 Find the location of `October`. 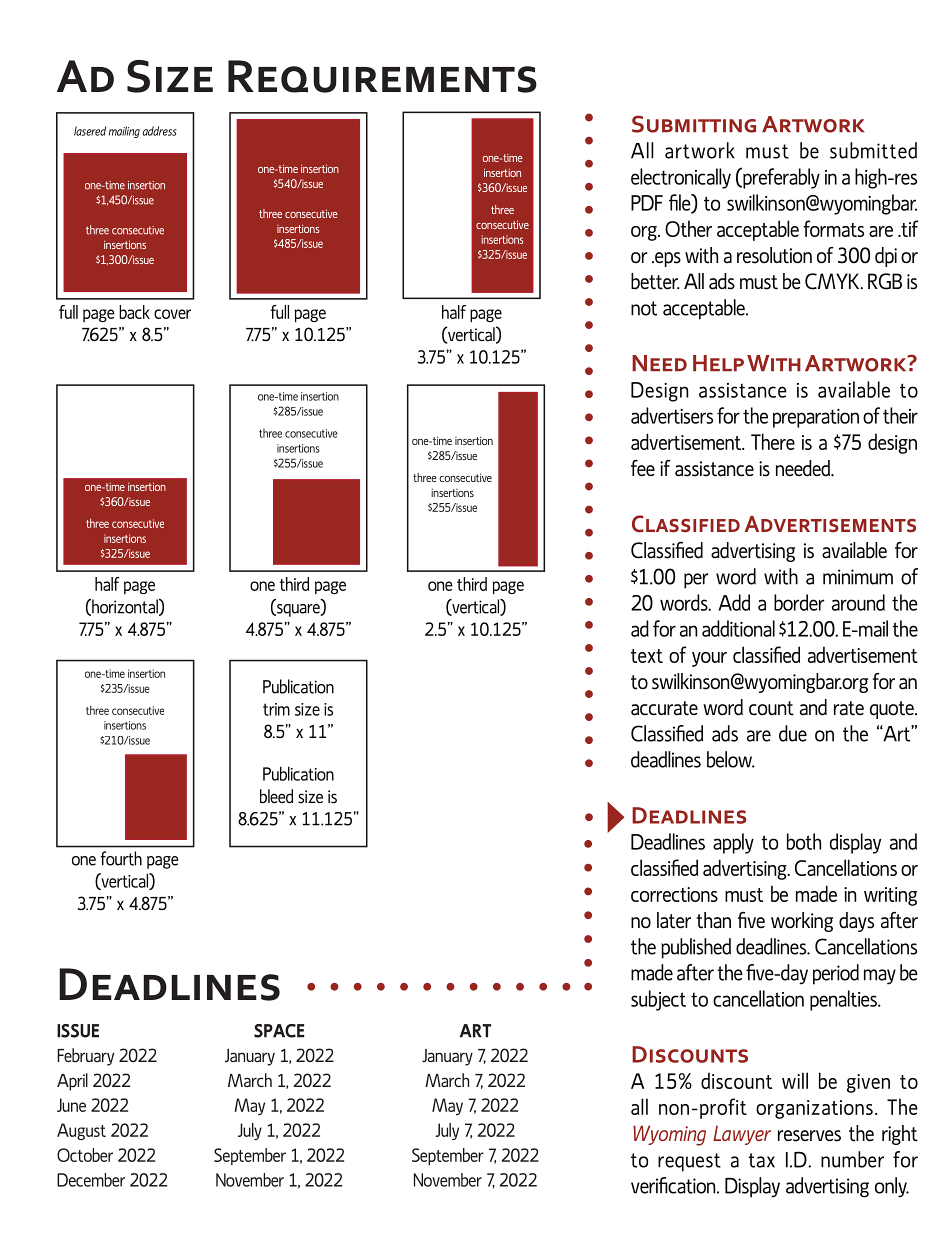

October is located at coordinates (85, 1155).
